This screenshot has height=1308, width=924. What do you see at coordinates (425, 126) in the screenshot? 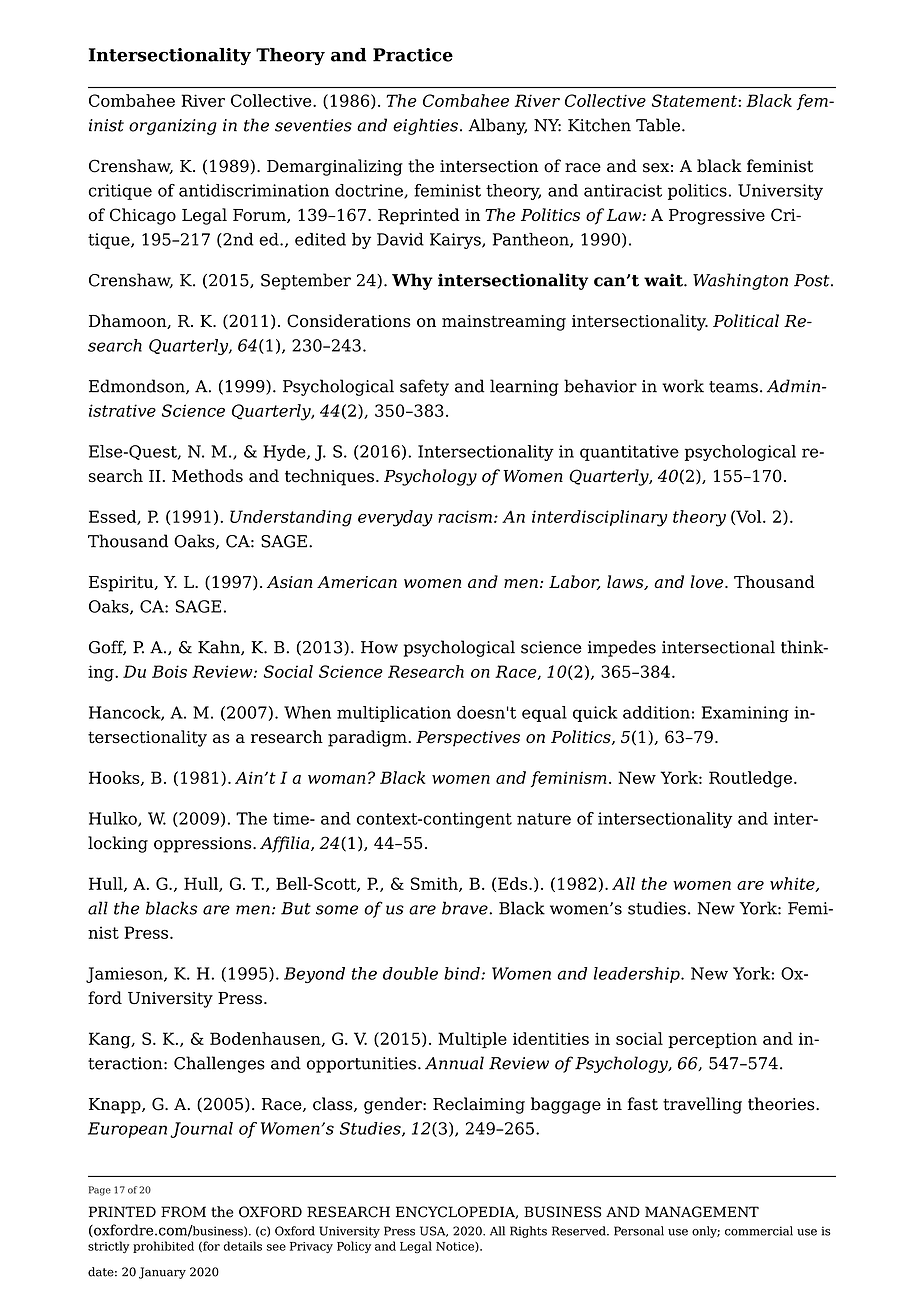
I see `eighties` at bounding box center [425, 126].
